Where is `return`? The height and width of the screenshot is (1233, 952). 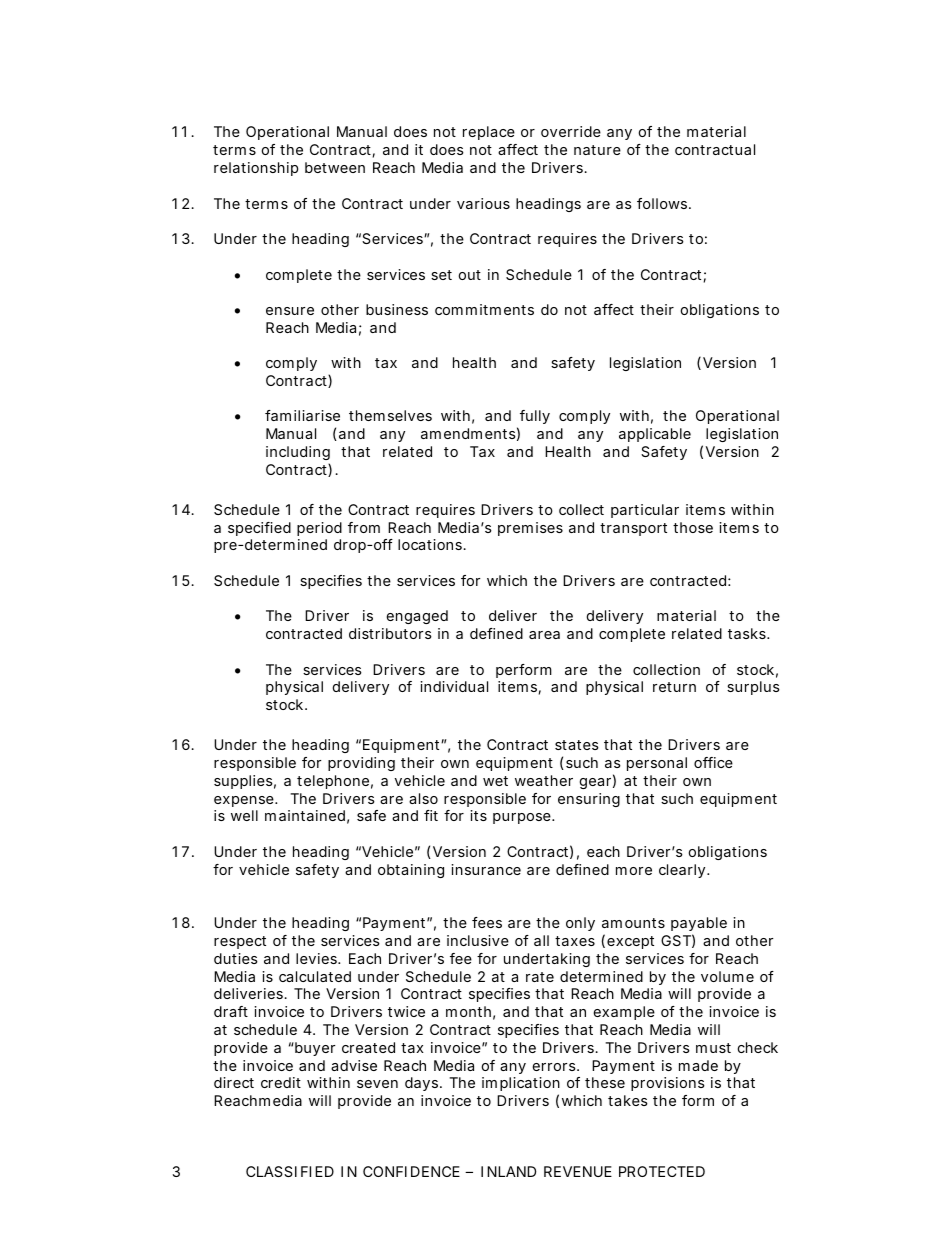
return is located at coordinates (674, 687).
